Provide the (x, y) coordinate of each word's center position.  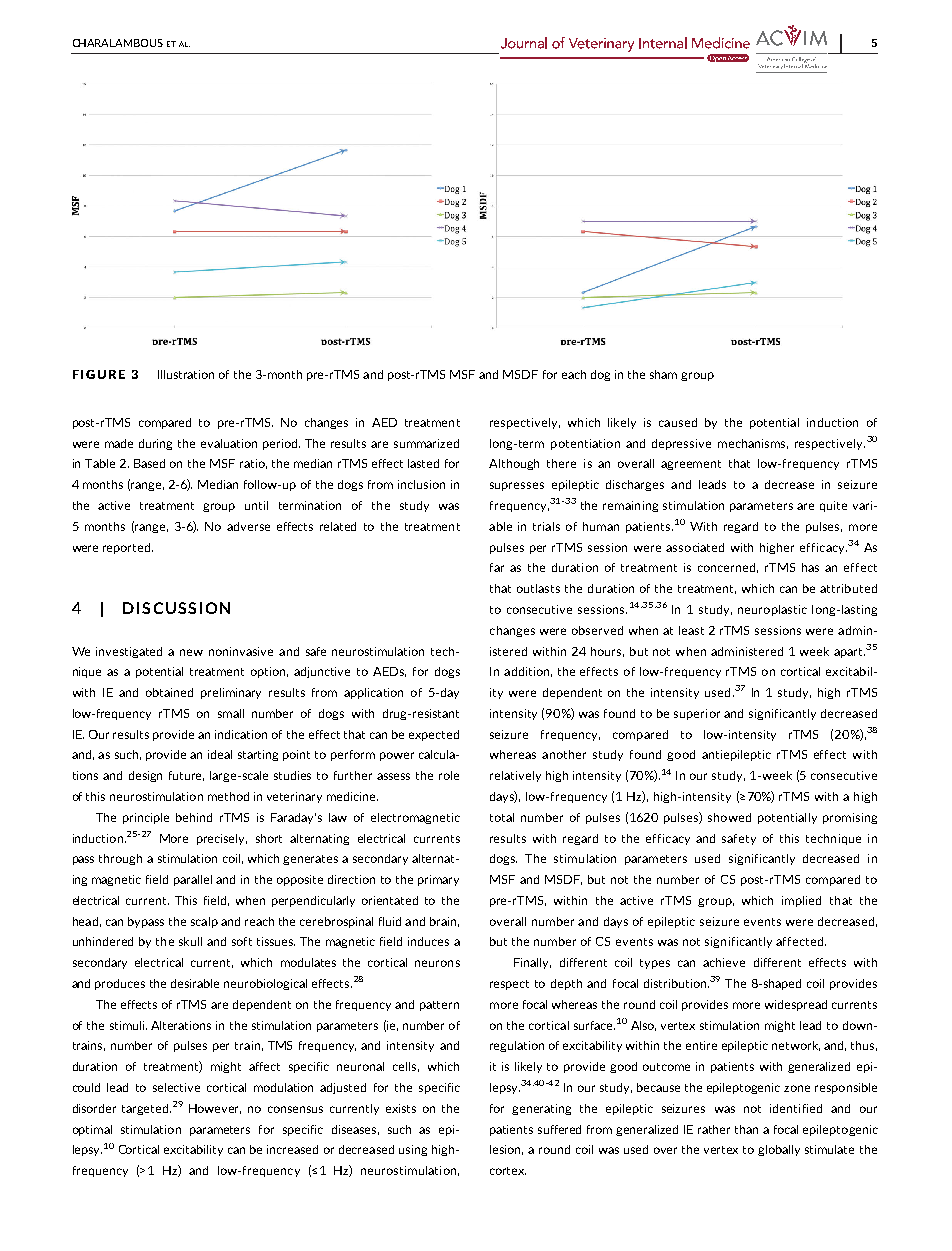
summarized (426, 443)
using (413, 1150)
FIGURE (99, 374)
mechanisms (753, 444)
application (373, 693)
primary (438, 880)
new (191, 652)
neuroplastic (772, 610)
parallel (193, 880)
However (215, 1109)
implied (801, 901)
